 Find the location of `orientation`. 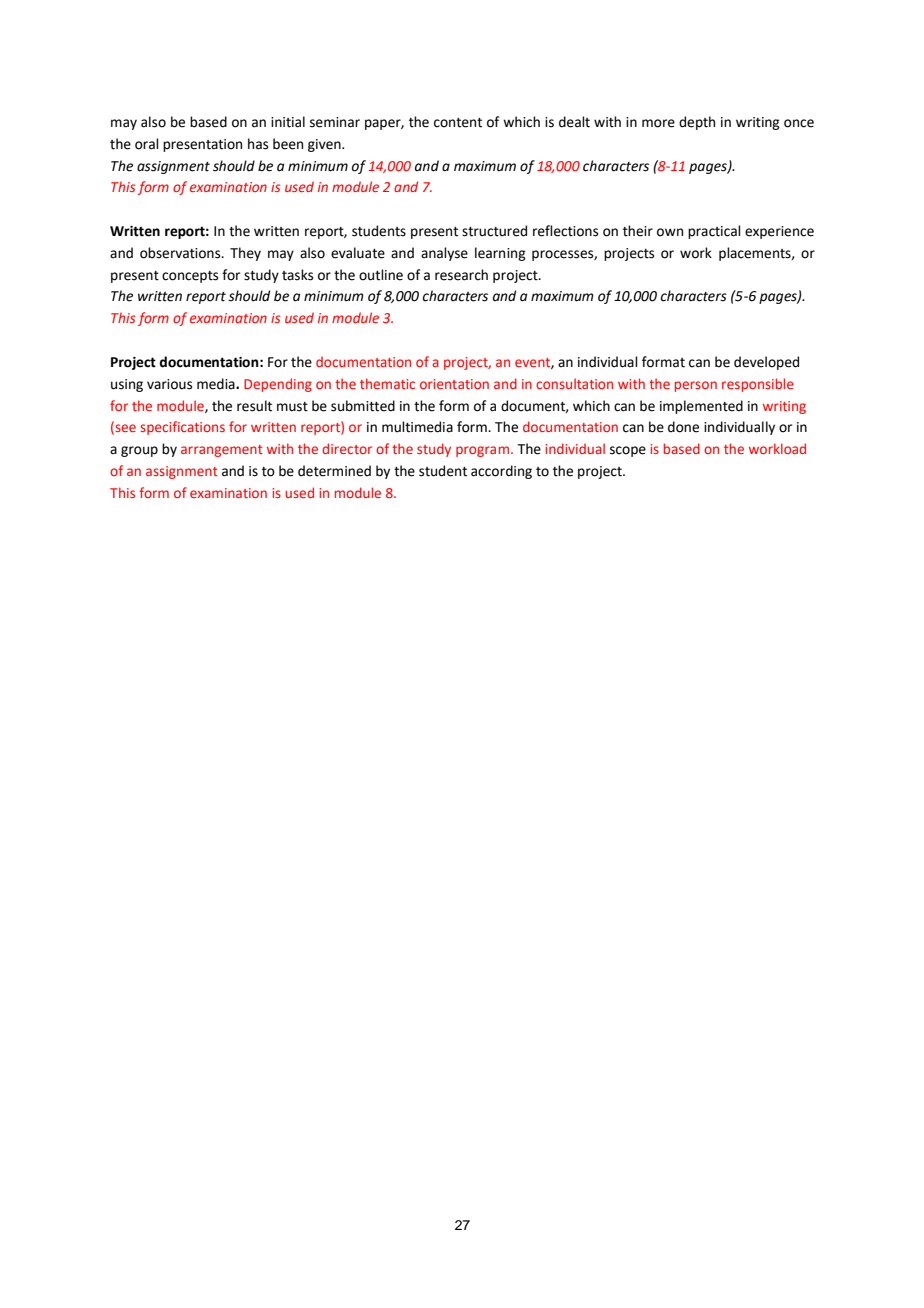

orientation is located at coordinates (454, 384).
